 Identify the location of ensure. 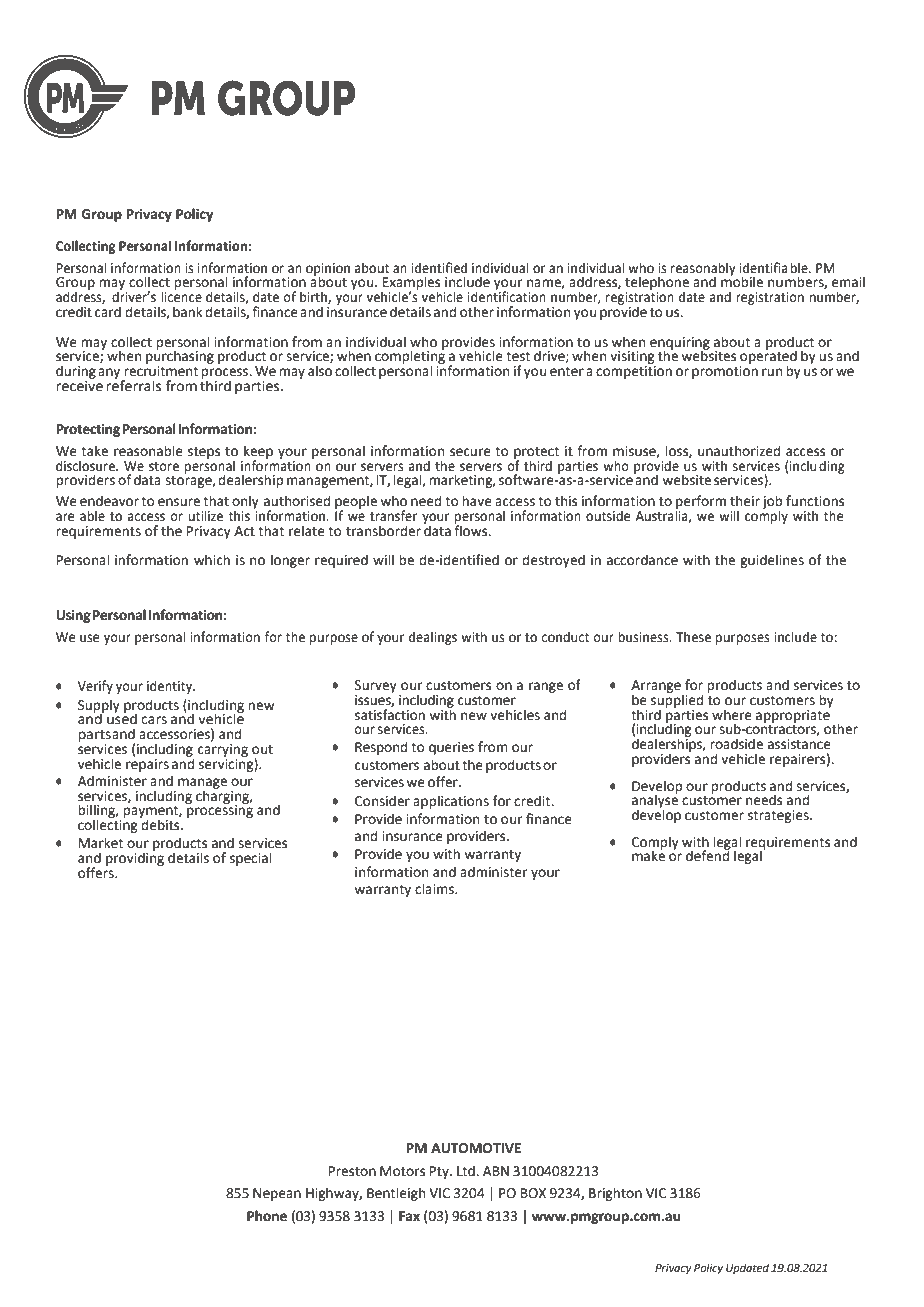
(179, 502).
